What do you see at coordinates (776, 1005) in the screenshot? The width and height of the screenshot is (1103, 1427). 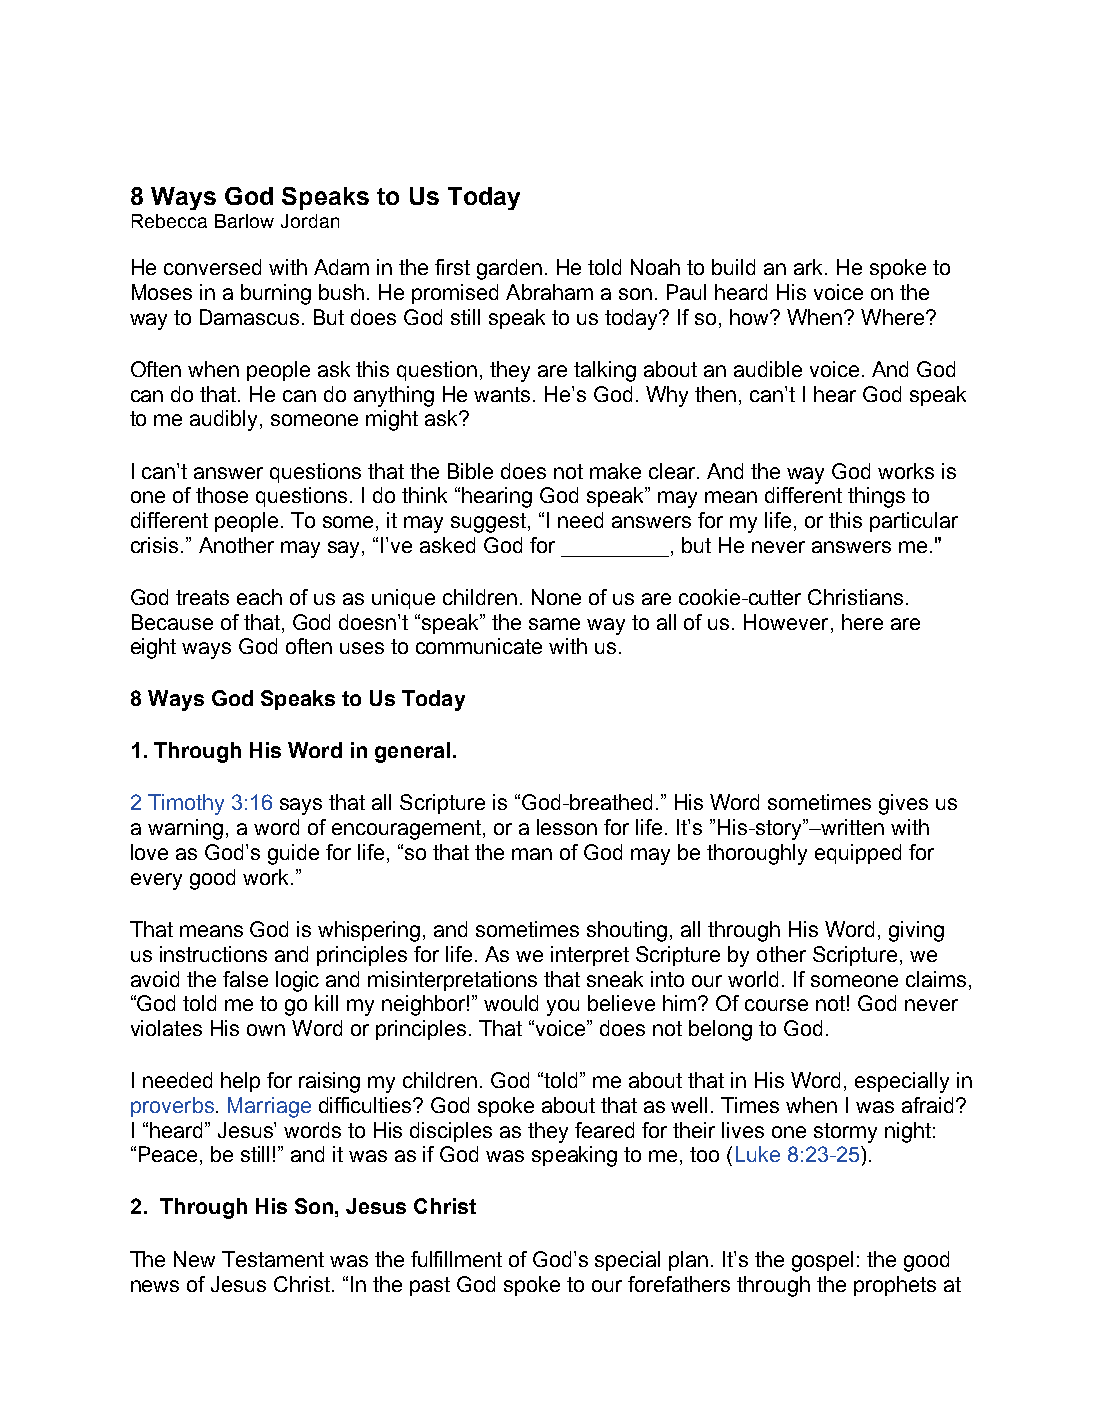 I see `course` at bounding box center [776, 1005].
